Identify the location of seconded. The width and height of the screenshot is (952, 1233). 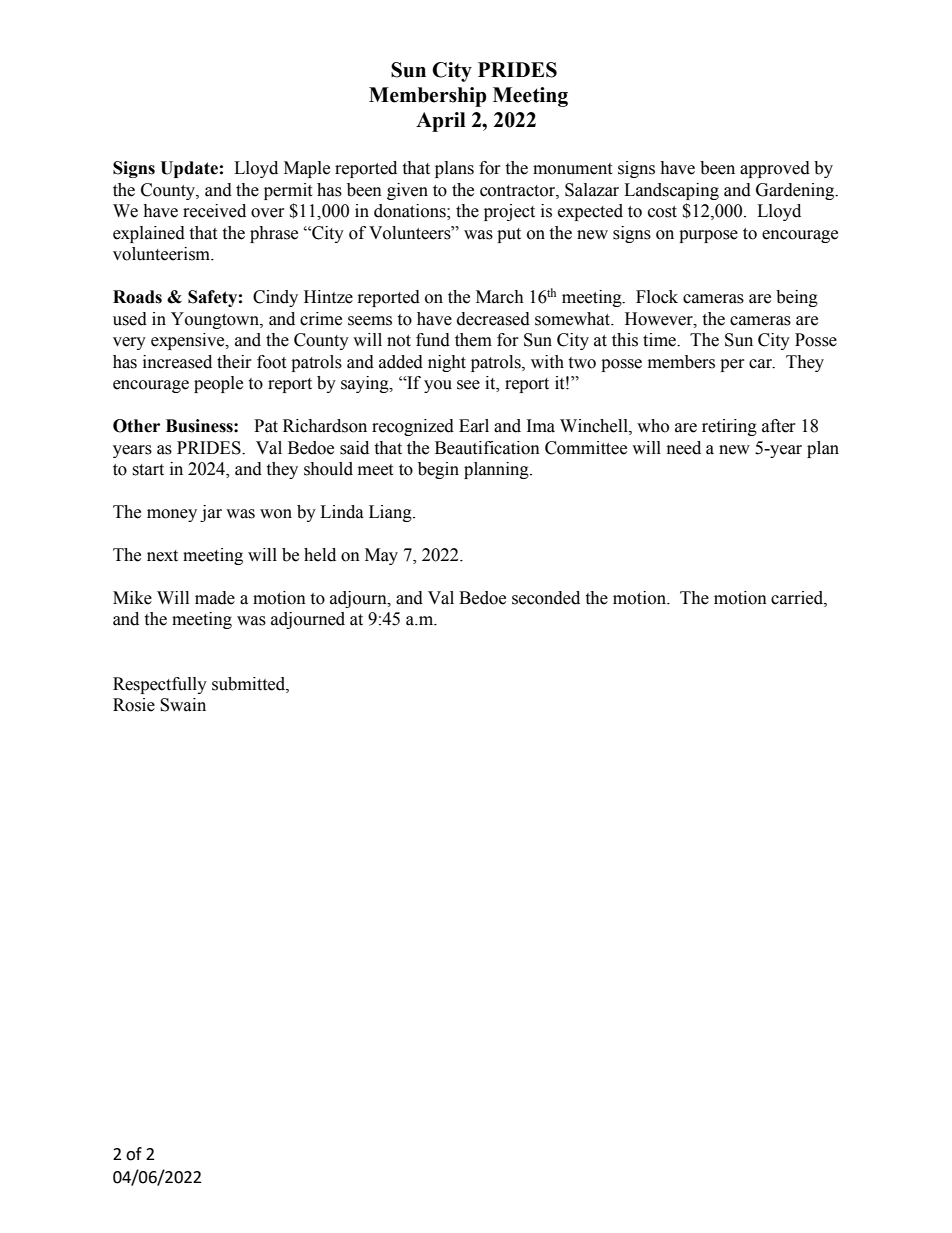
(546, 598).
